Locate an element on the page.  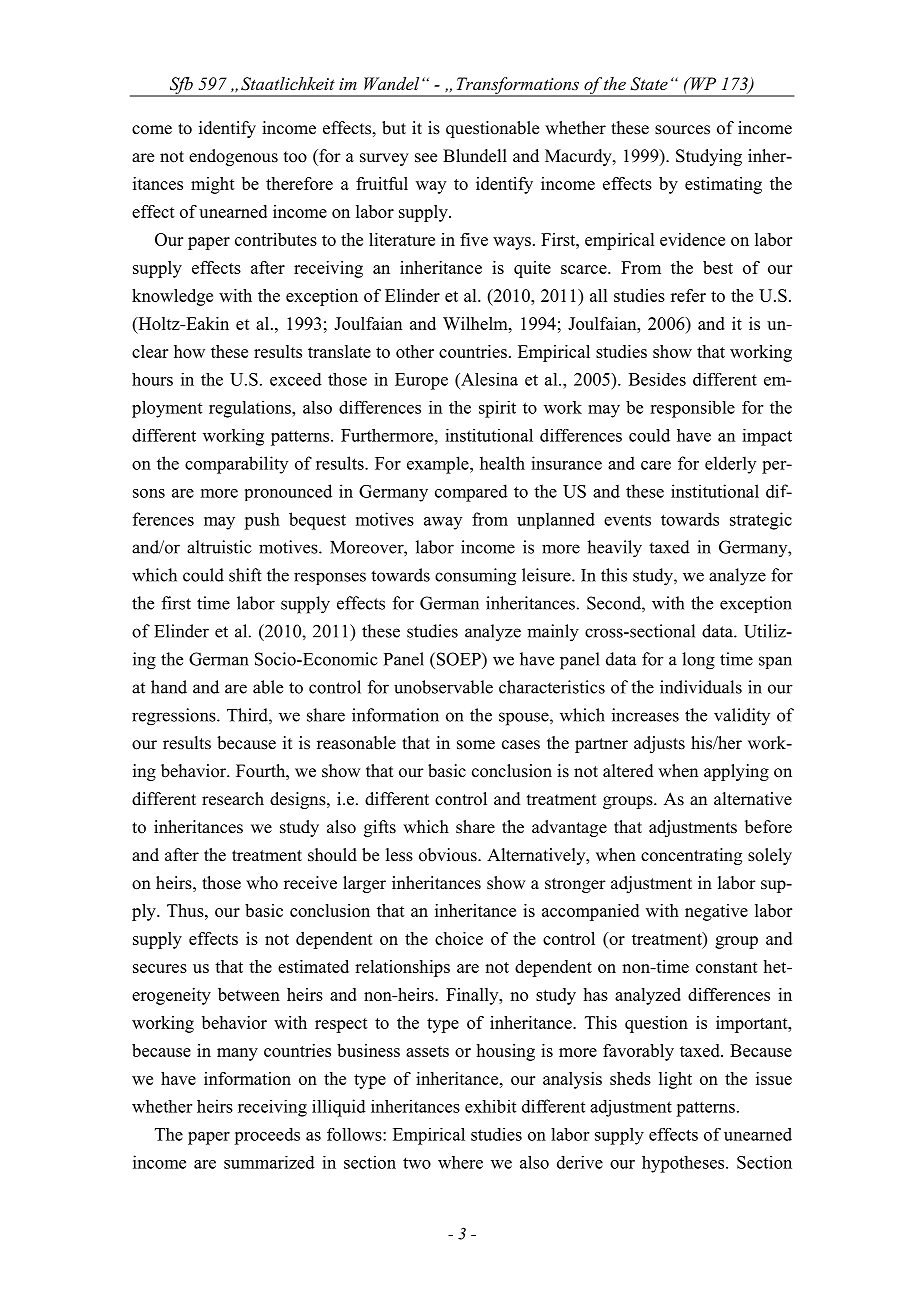
knowledge is located at coordinates (172, 297).
